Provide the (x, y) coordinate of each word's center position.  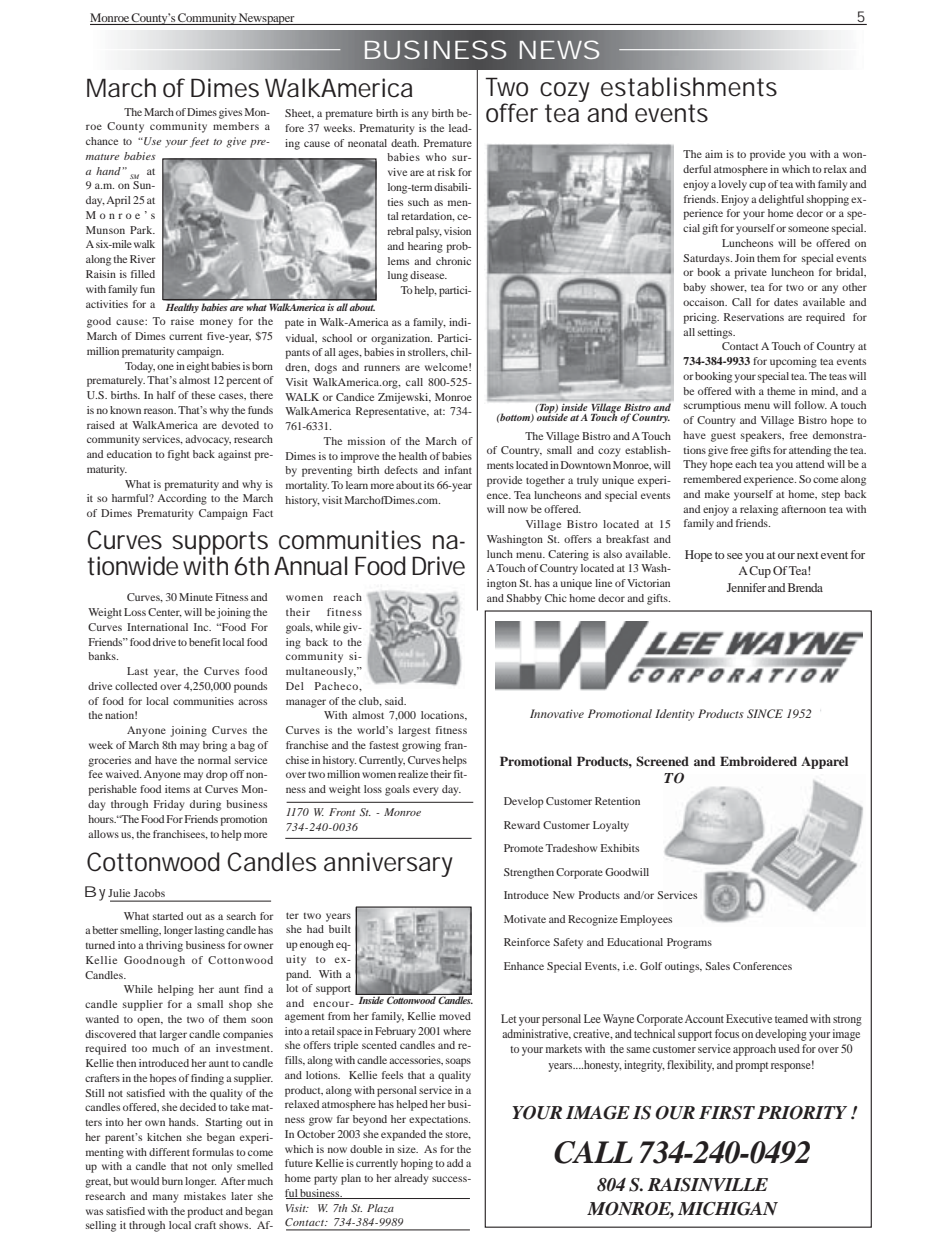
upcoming (793, 362)
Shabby (523, 599)
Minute (196, 597)
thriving (164, 946)
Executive (749, 1018)
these (203, 395)
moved (455, 1016)
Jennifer (746, 587)
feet (199, 142)
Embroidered (758, 761)
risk (446, 172)
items (177, 789)
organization (401, 339)
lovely (733, 185)
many (165, 1198)
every (425, 791)
